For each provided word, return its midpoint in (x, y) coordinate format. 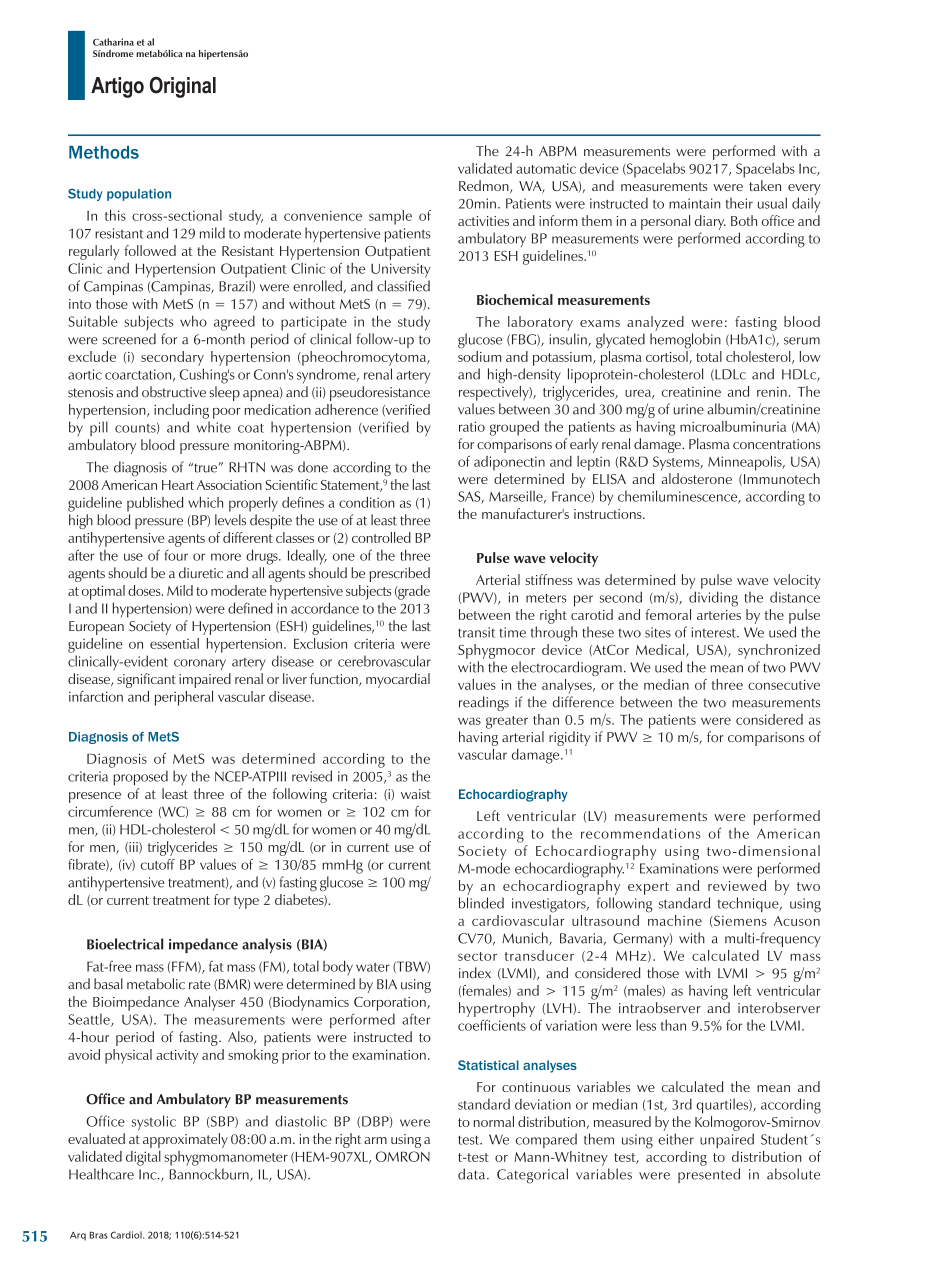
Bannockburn (210, 1175)
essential (174, 643)
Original (183, 87)
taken (765, 185)
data (473, 1174)
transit (476, 632)
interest (714, 632)
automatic (546, 168)
